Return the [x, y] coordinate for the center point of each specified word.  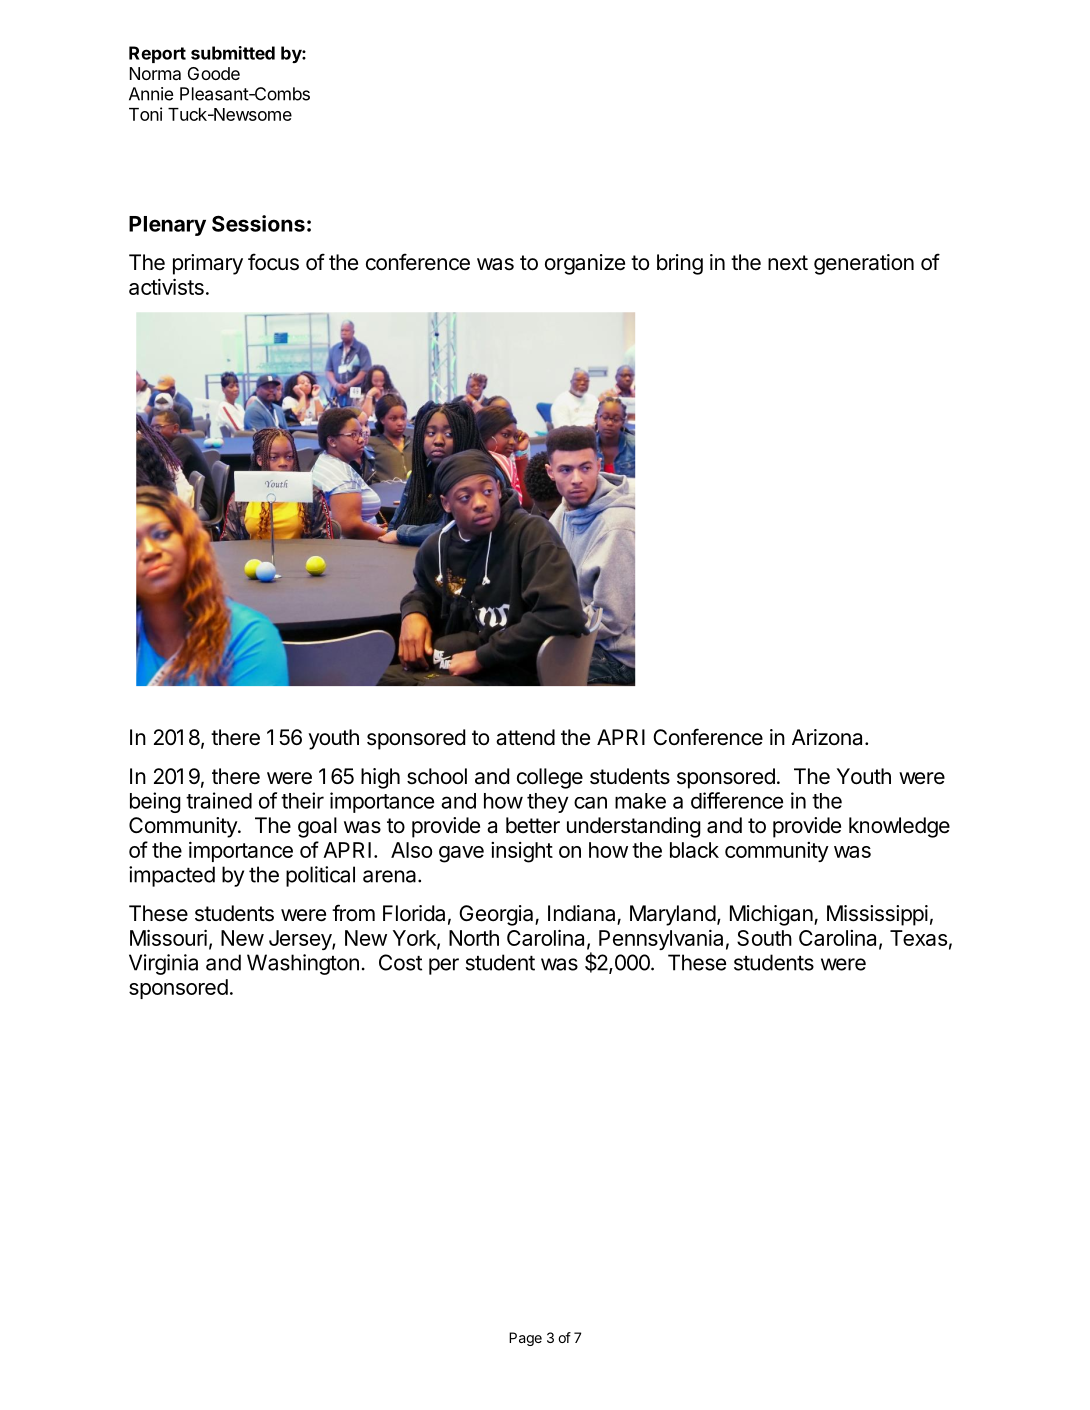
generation [864, 264]
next [788, 263]
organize [585, 264]
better [533, 825]
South [764, 938]
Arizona [827, 737]
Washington [303, 964]
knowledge [899, 827]
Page [525, 1339]
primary [208, 264]
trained [219, 800]
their [302, 800]
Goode [214, 73]
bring [680, 264]
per [444, 966]
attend [525, 737]
